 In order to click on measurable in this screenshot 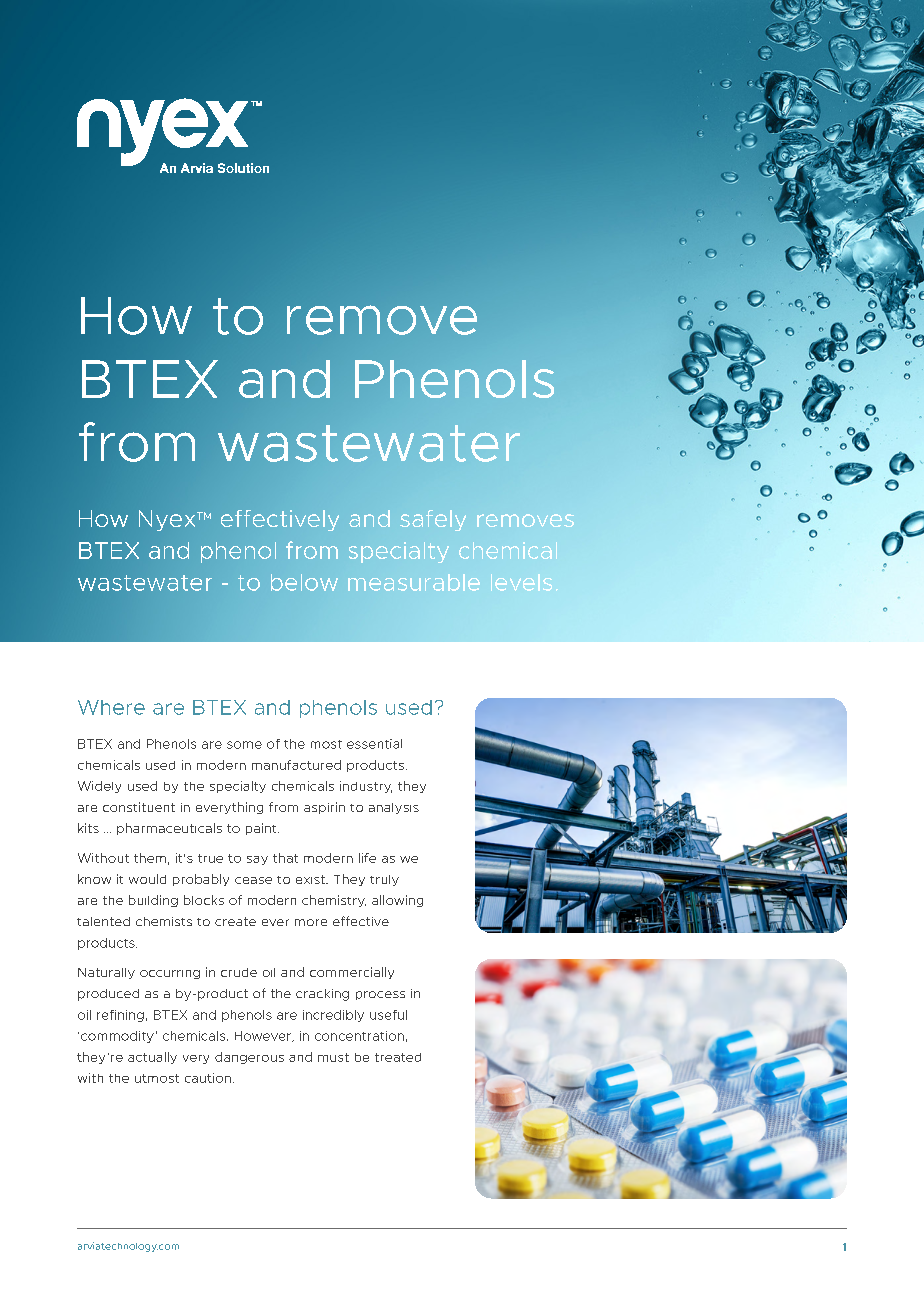, I will do `click(414, 582)`.
